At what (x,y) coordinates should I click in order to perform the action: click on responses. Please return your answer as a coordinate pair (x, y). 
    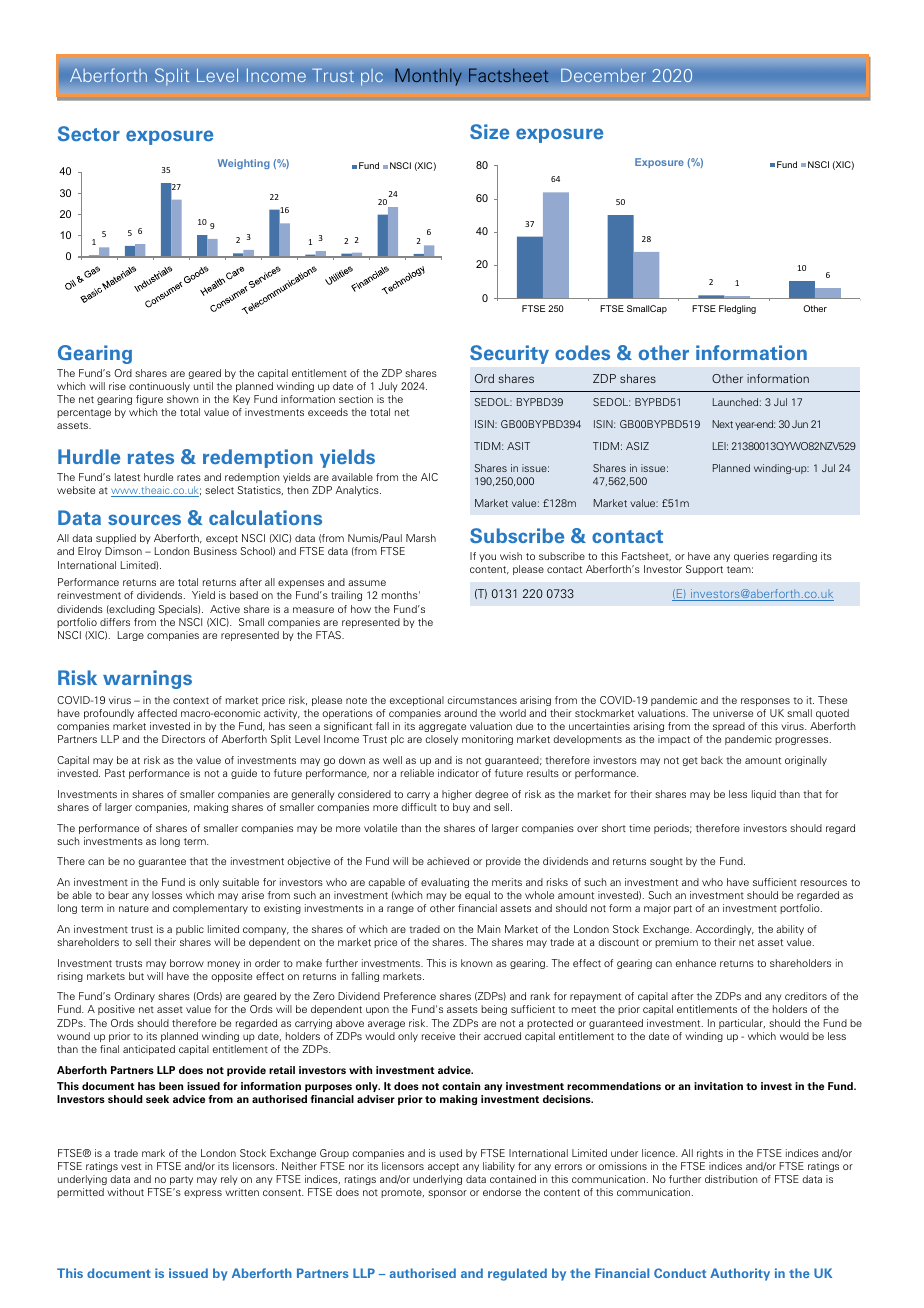
    Looking at the image, I should click on (765, 702).
